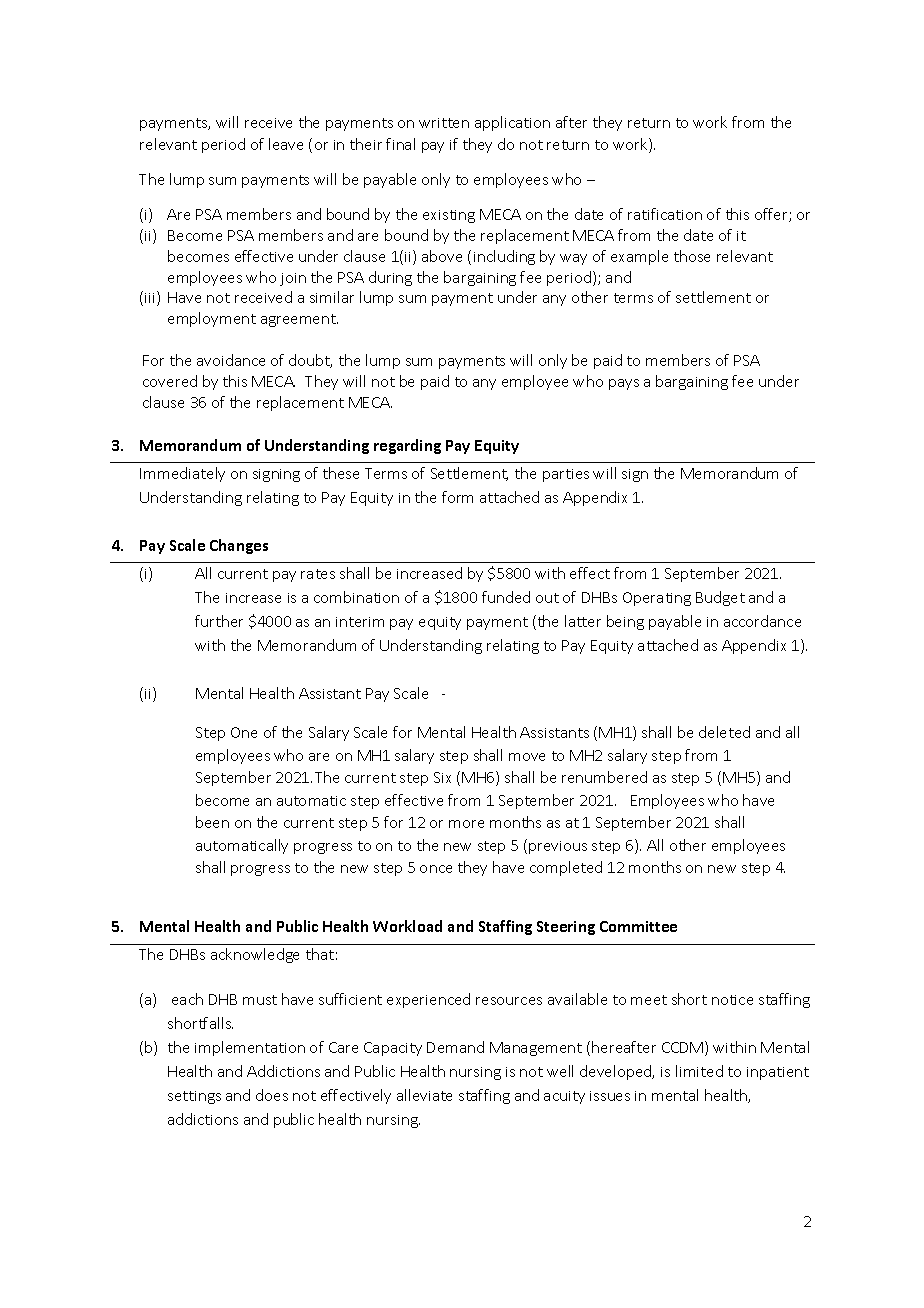 This screenshot has height=1308, width=924. I want to click on written, so click(444, 123).
